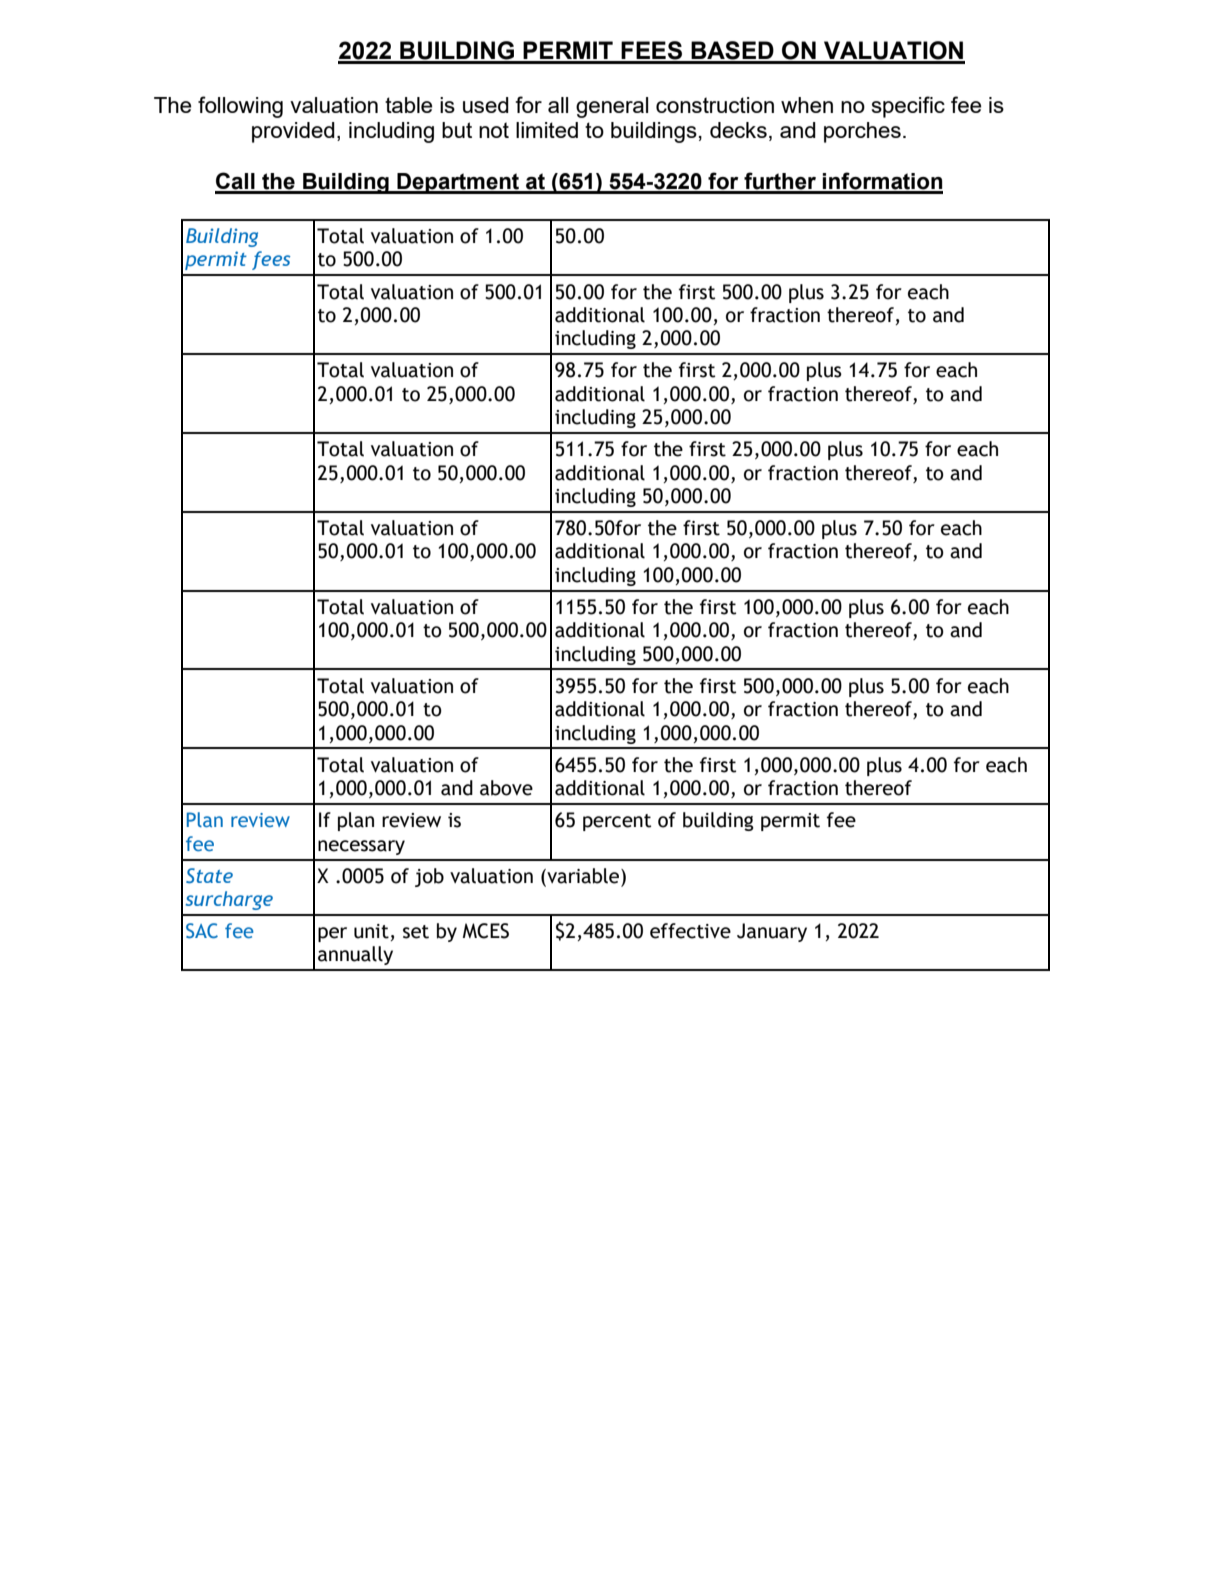 The image size is (1231, 1594). Describe the element at coordinates (862, 132) in the screenshot. I see `porches` at that location.
